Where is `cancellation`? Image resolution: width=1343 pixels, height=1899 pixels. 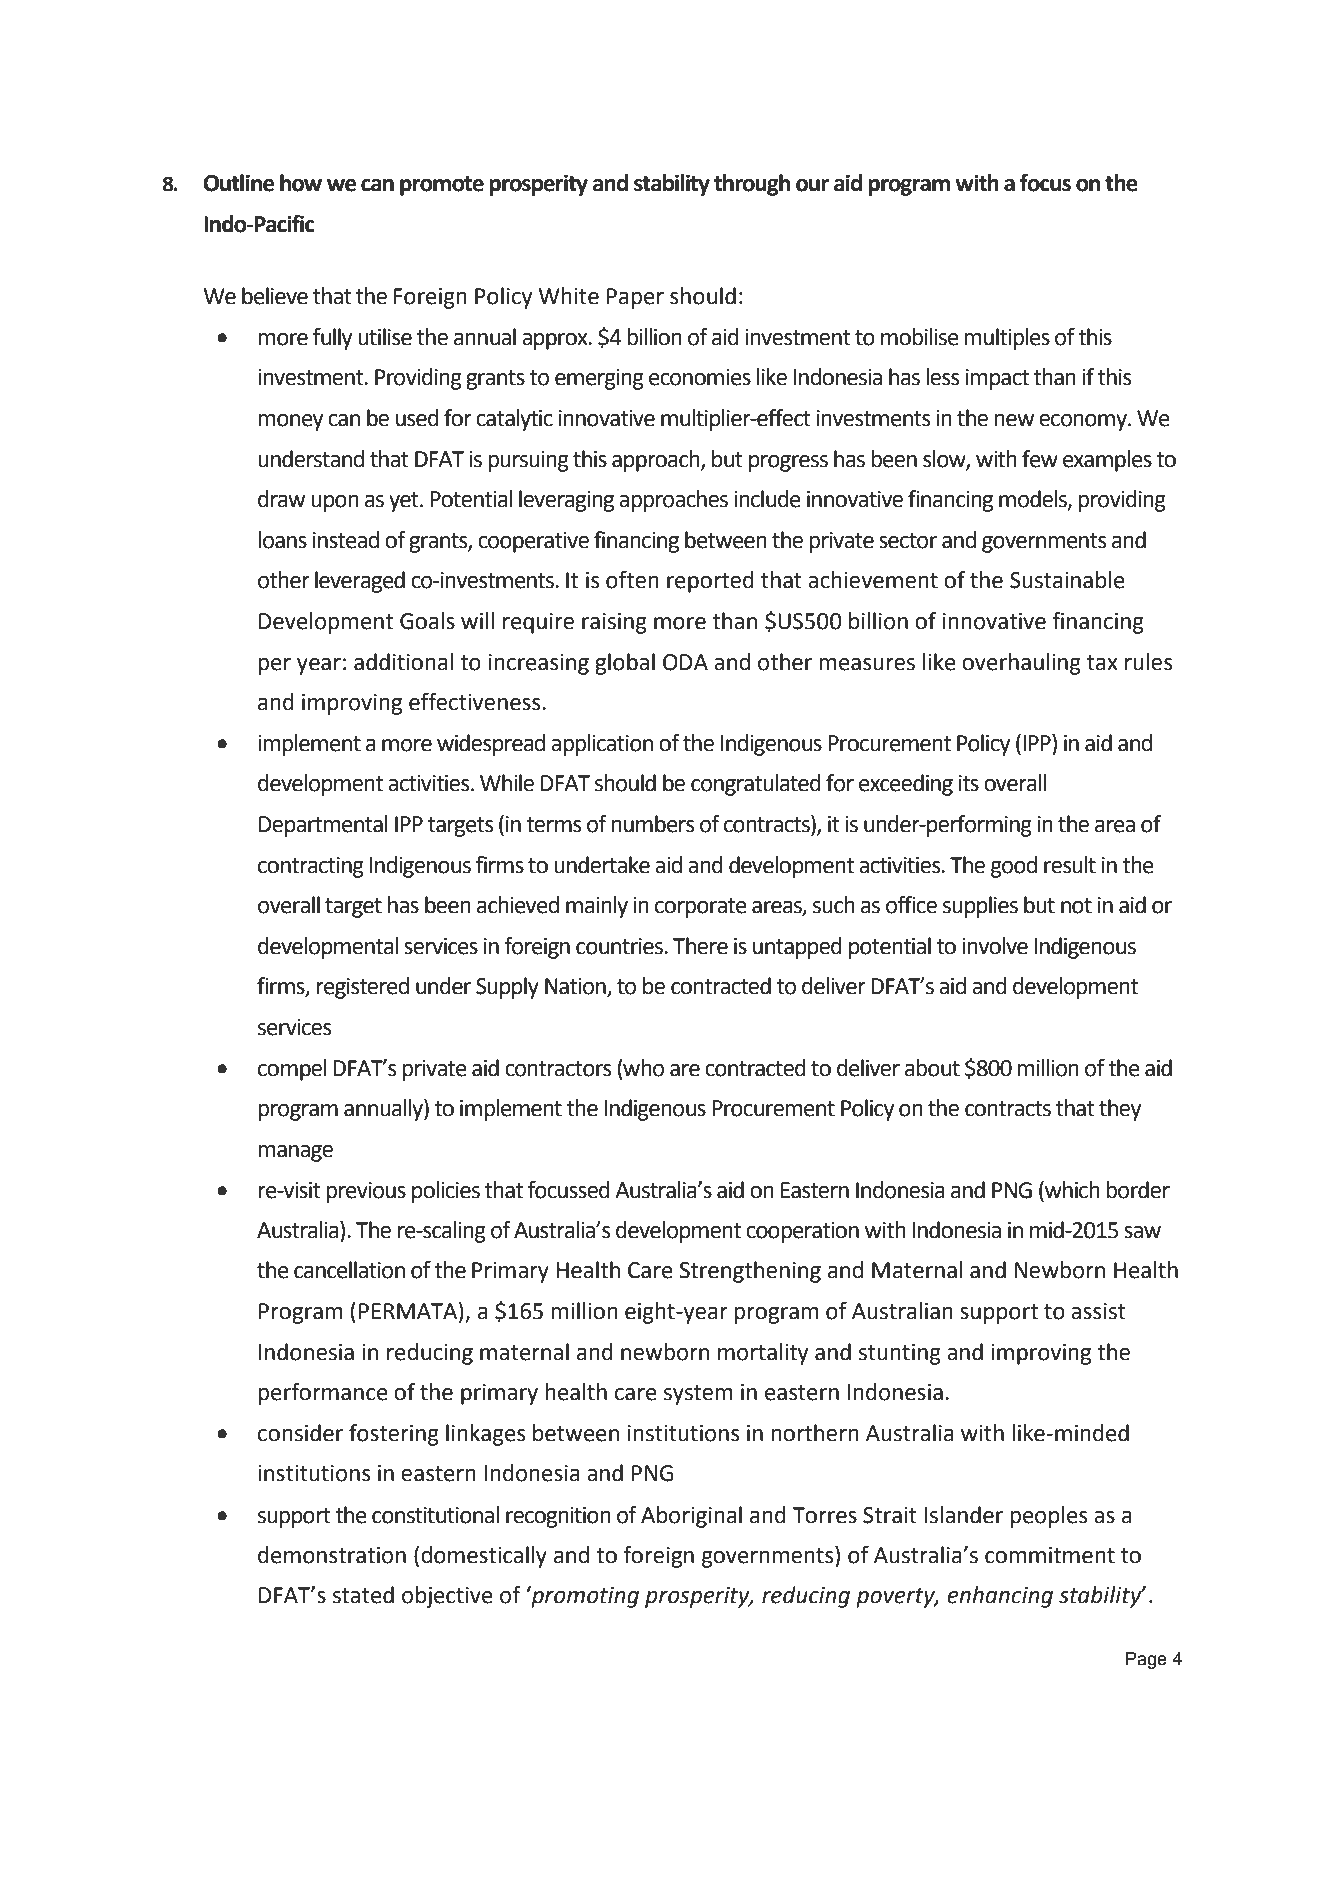
cancellation is located at coordinates (349, 1270).
